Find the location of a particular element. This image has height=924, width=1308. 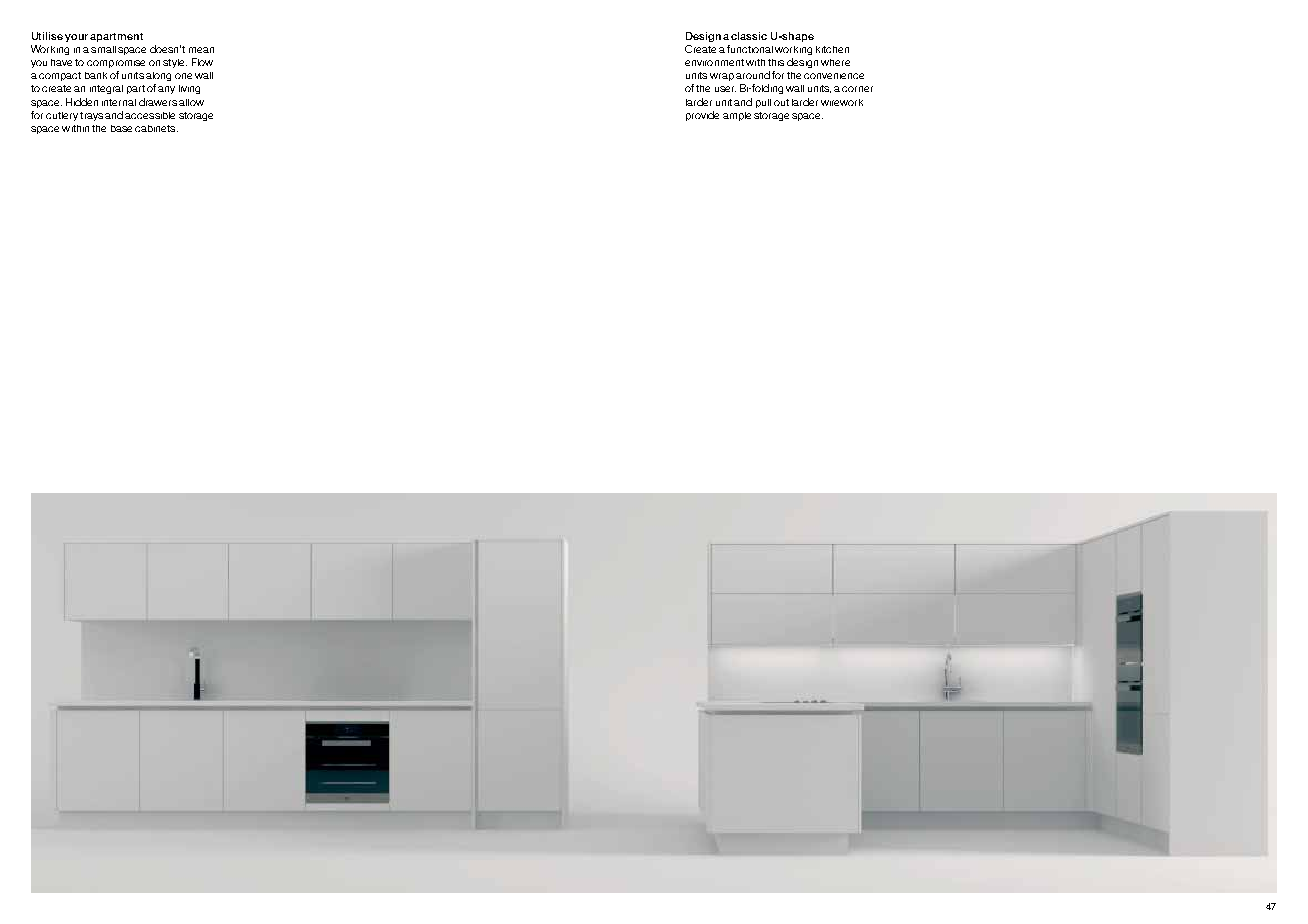

base is located at coordinates (121, 128).
